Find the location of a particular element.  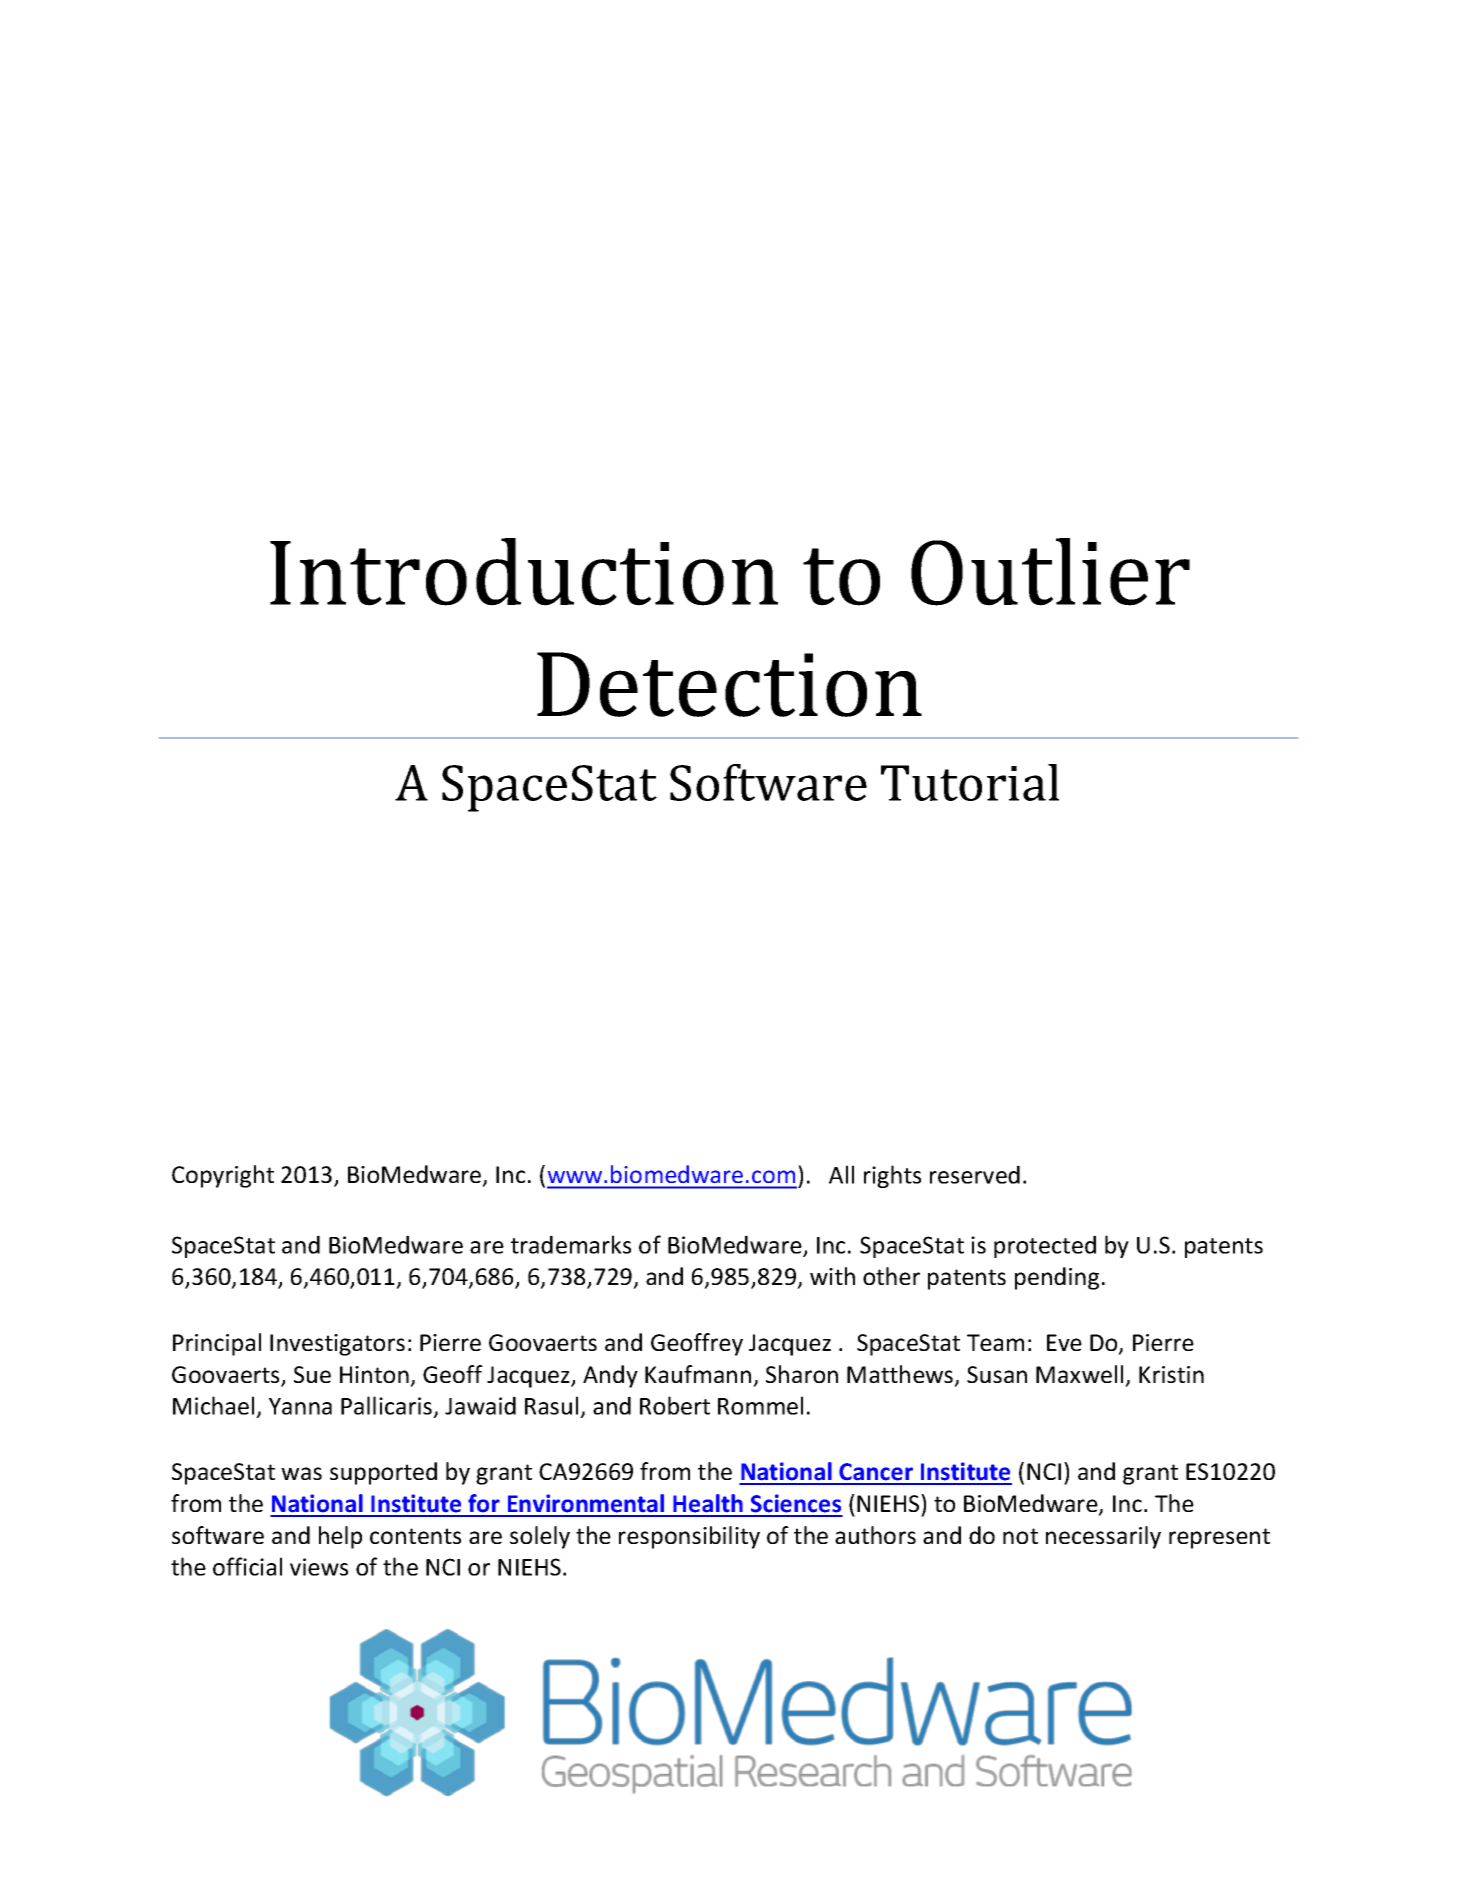

Sue is located at coordinates (312, 1374).
